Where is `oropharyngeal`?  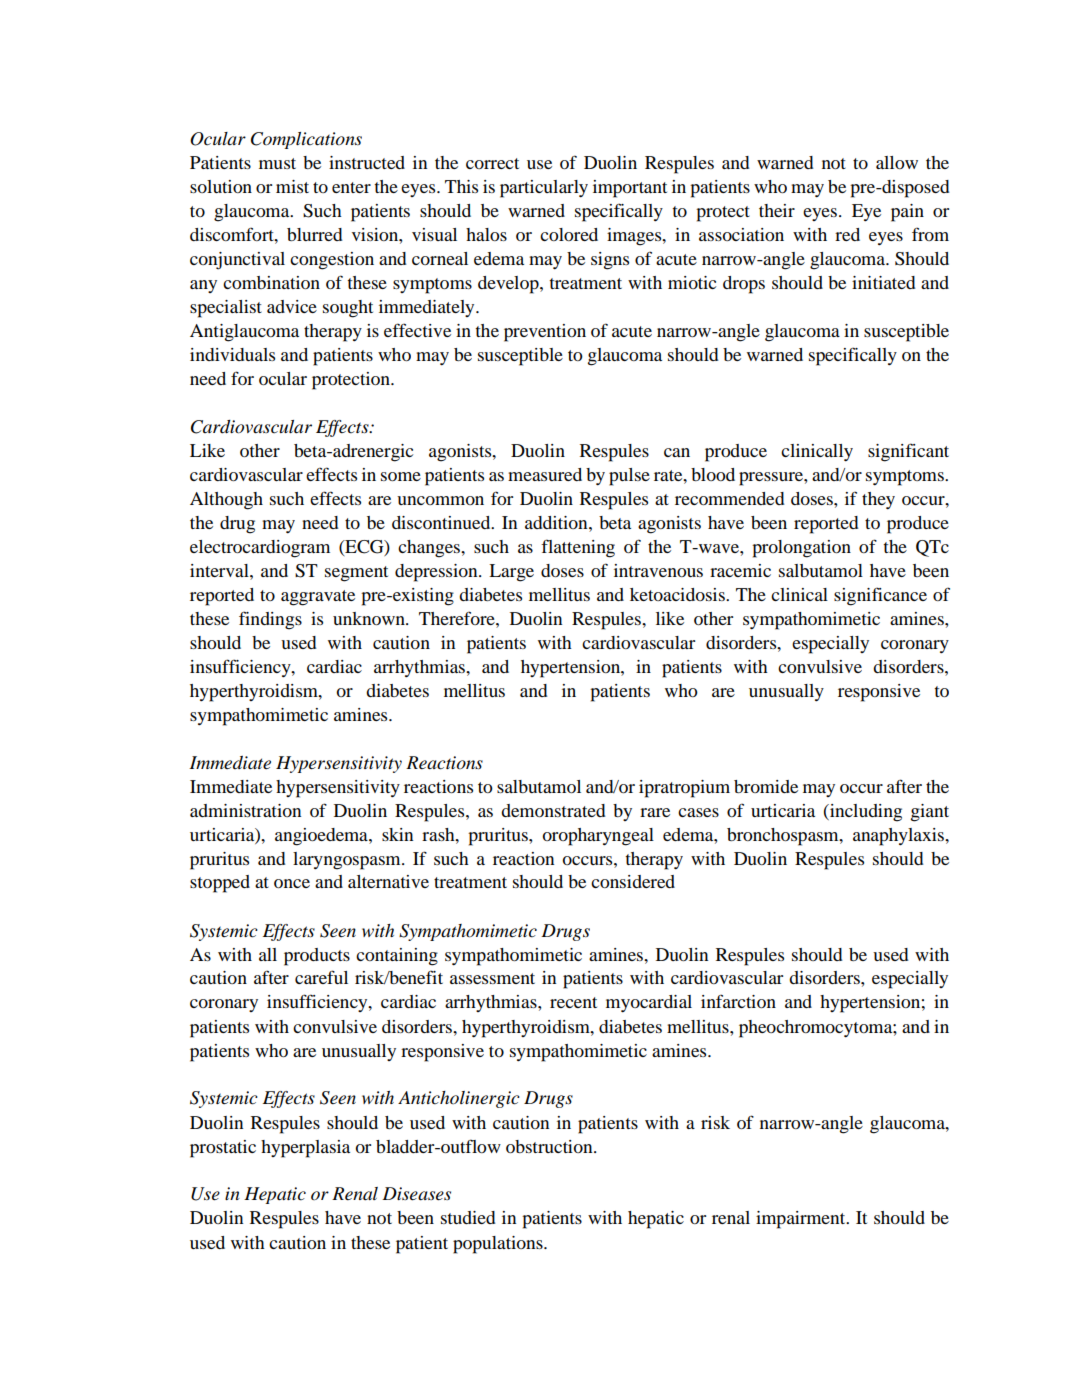 oropharyngeal is located at coordinates (598, 837).
